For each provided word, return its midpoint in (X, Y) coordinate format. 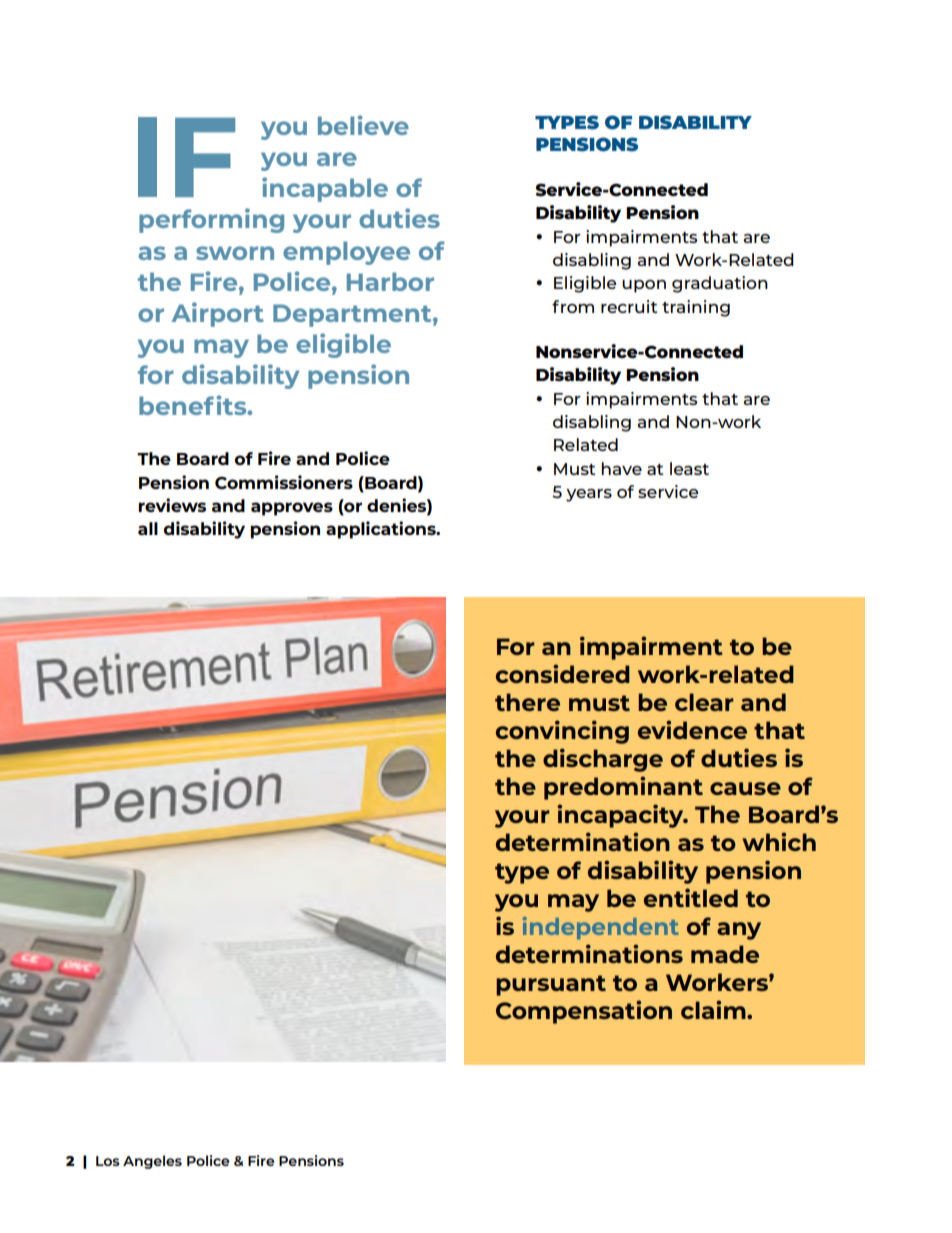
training (696, 308)
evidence (692, 729)
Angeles (152, 1162)
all (148, 528)
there (527, 702)
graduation (720, 284)
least (689, 468)
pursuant (551, 985)
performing (211, 220)
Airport (218, 314)
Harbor (390, 281)
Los (108, 1161)
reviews (172, 505)
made (725, 954)
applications (382, 530)
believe (363, 125)
